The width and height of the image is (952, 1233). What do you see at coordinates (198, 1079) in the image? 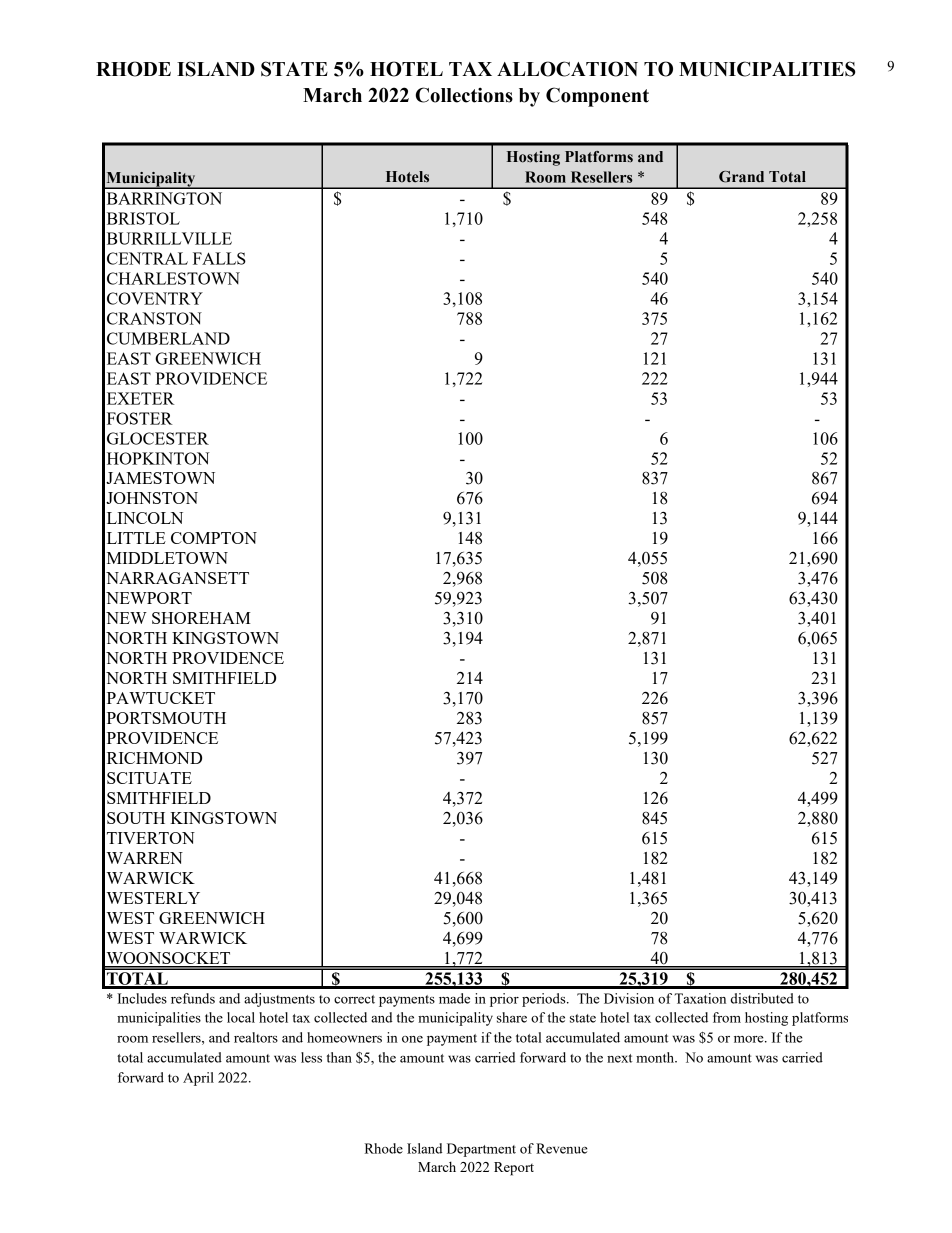
I see `April` at bounding box center [198, 1079].
